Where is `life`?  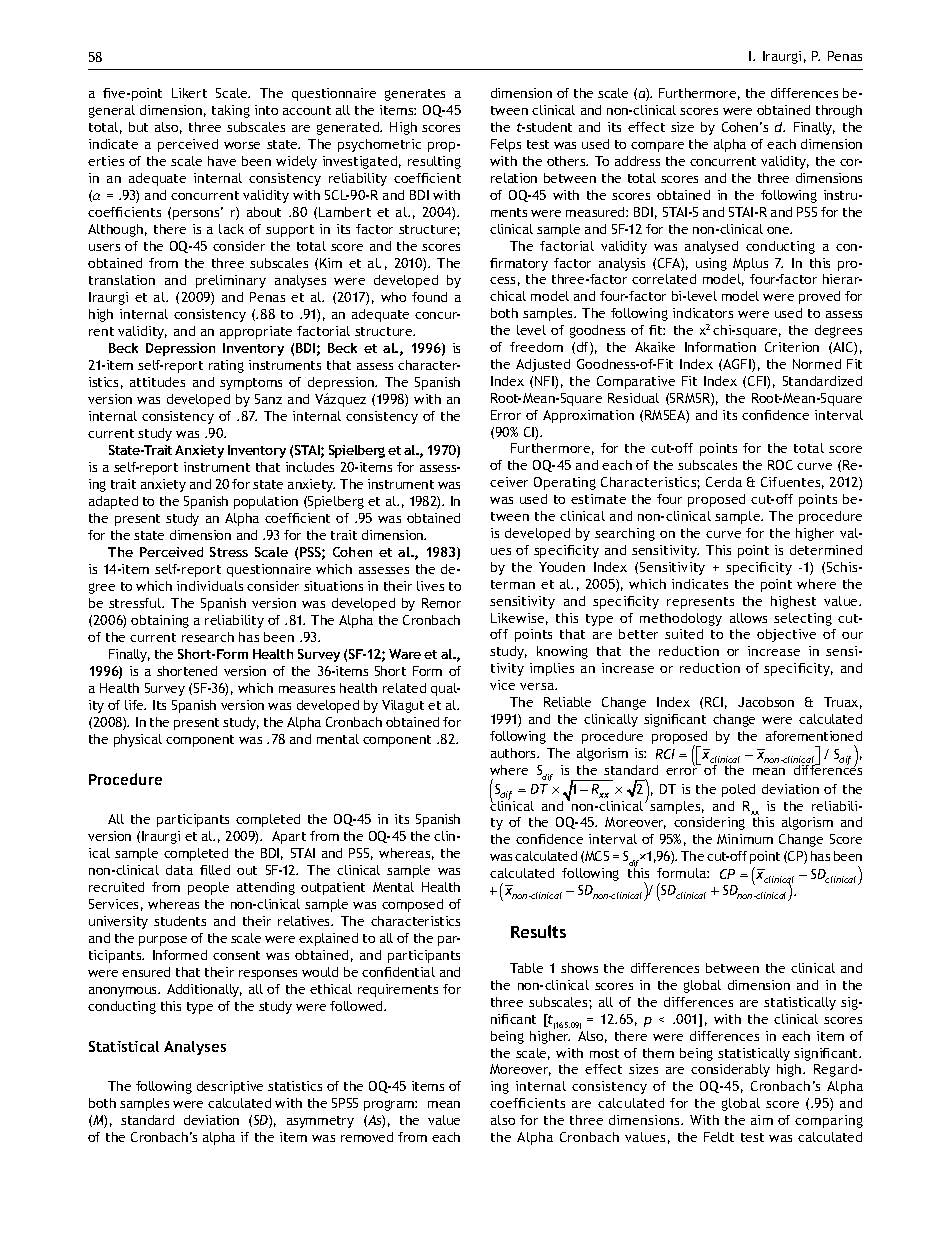 life is located at coordinates (135, 705).
